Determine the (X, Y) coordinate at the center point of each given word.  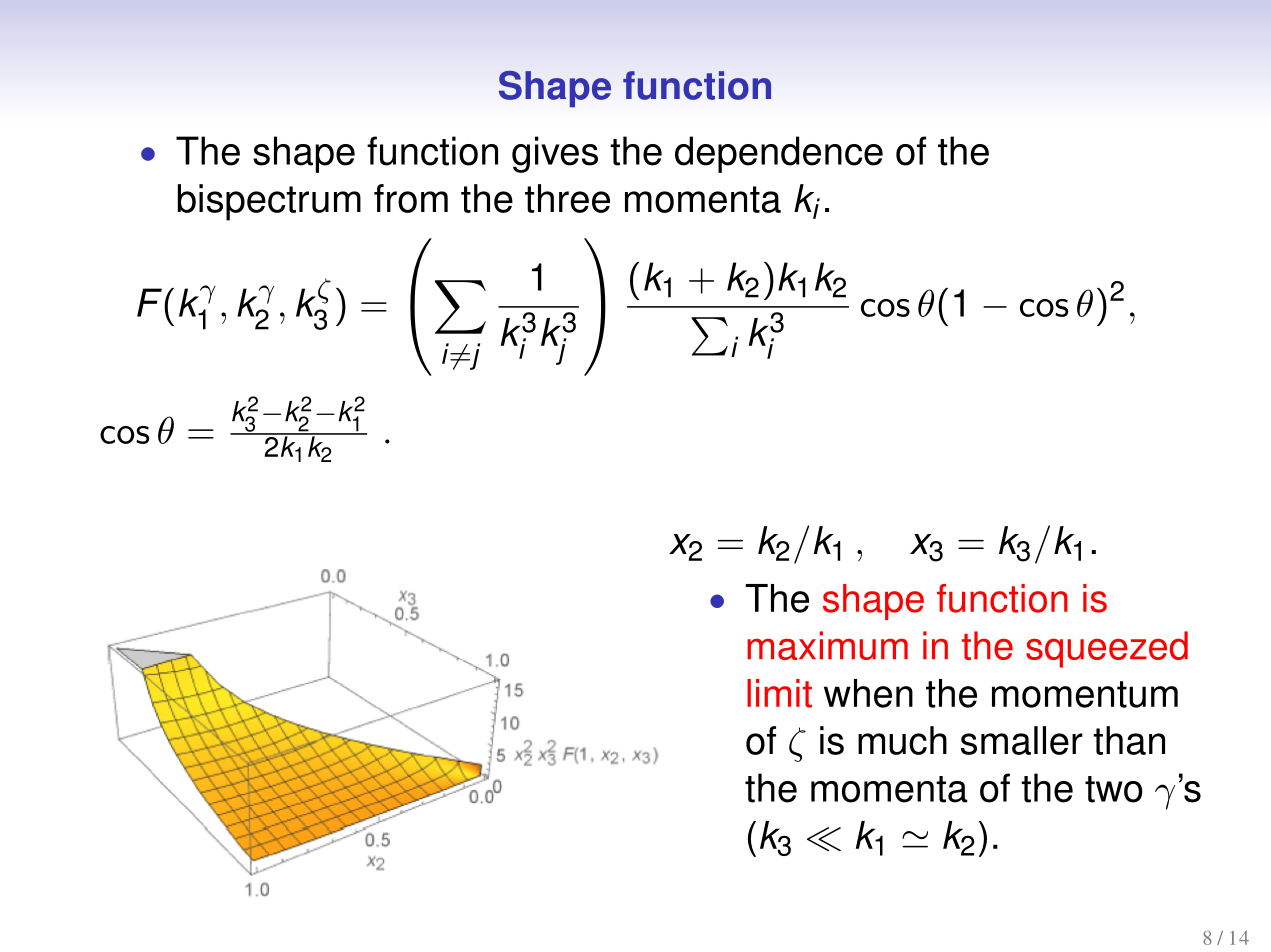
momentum (1085, 694)
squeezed (1107, 649)
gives (555, 154)
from (411, 198)
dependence (779, 154)
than (1129, 740)
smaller (1022, 740)
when (868, 693)
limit (779, 693)
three (567, 198)
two (1114, 789)
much (902, 740)
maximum (827, 645)
